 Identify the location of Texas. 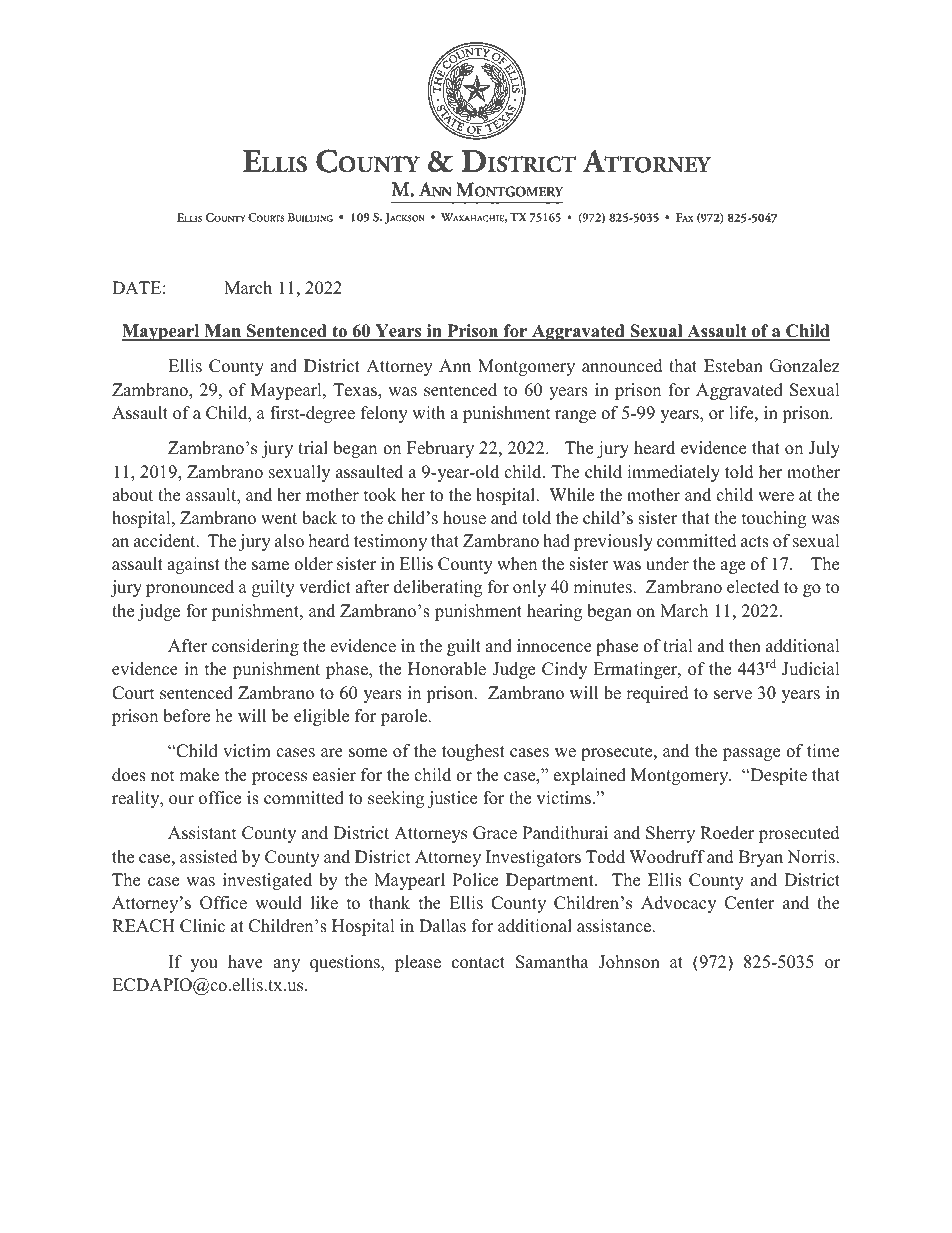
(356, 391).
